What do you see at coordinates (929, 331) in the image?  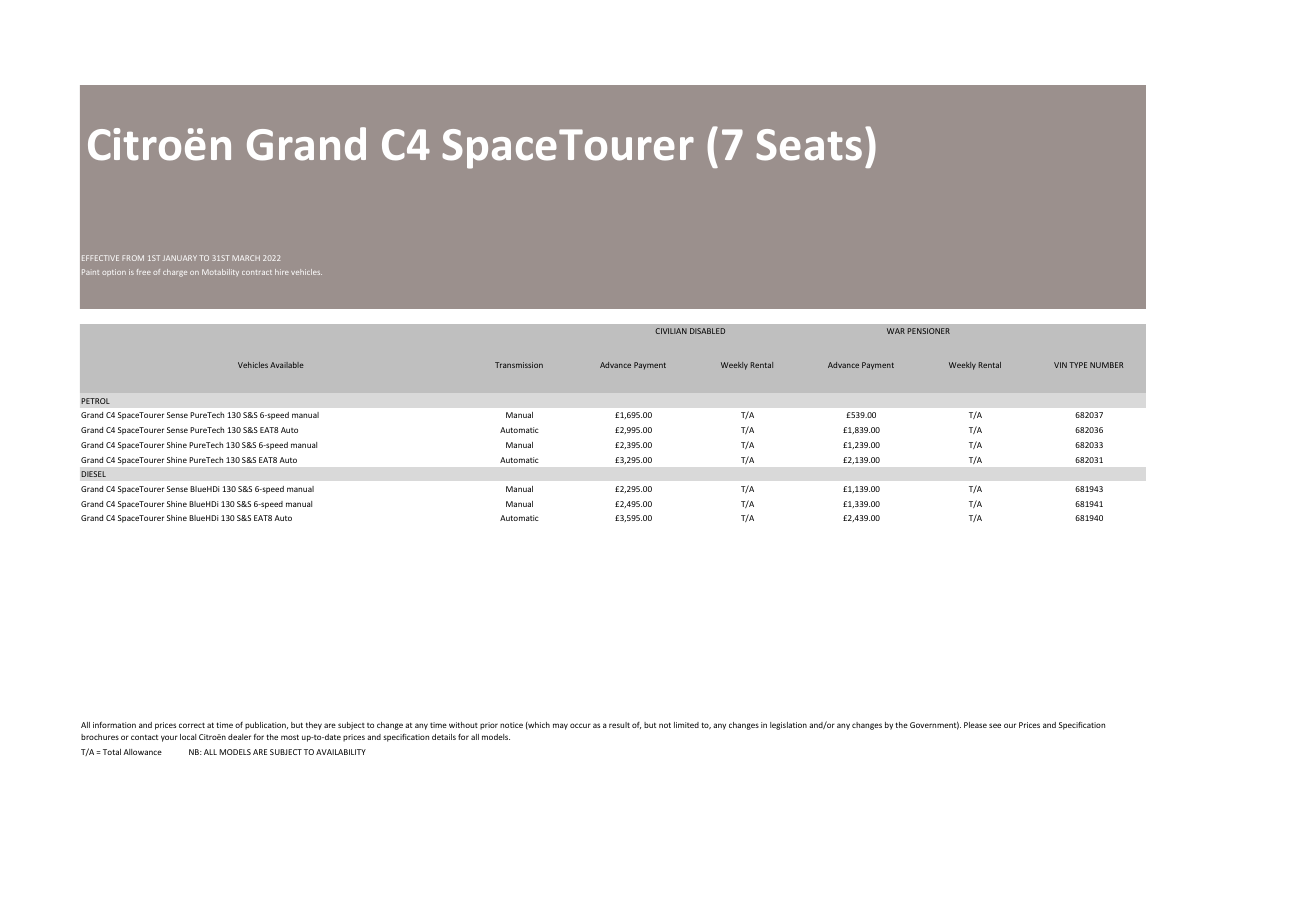 I see `PENSIONER` at bounding box center [929, 331].
